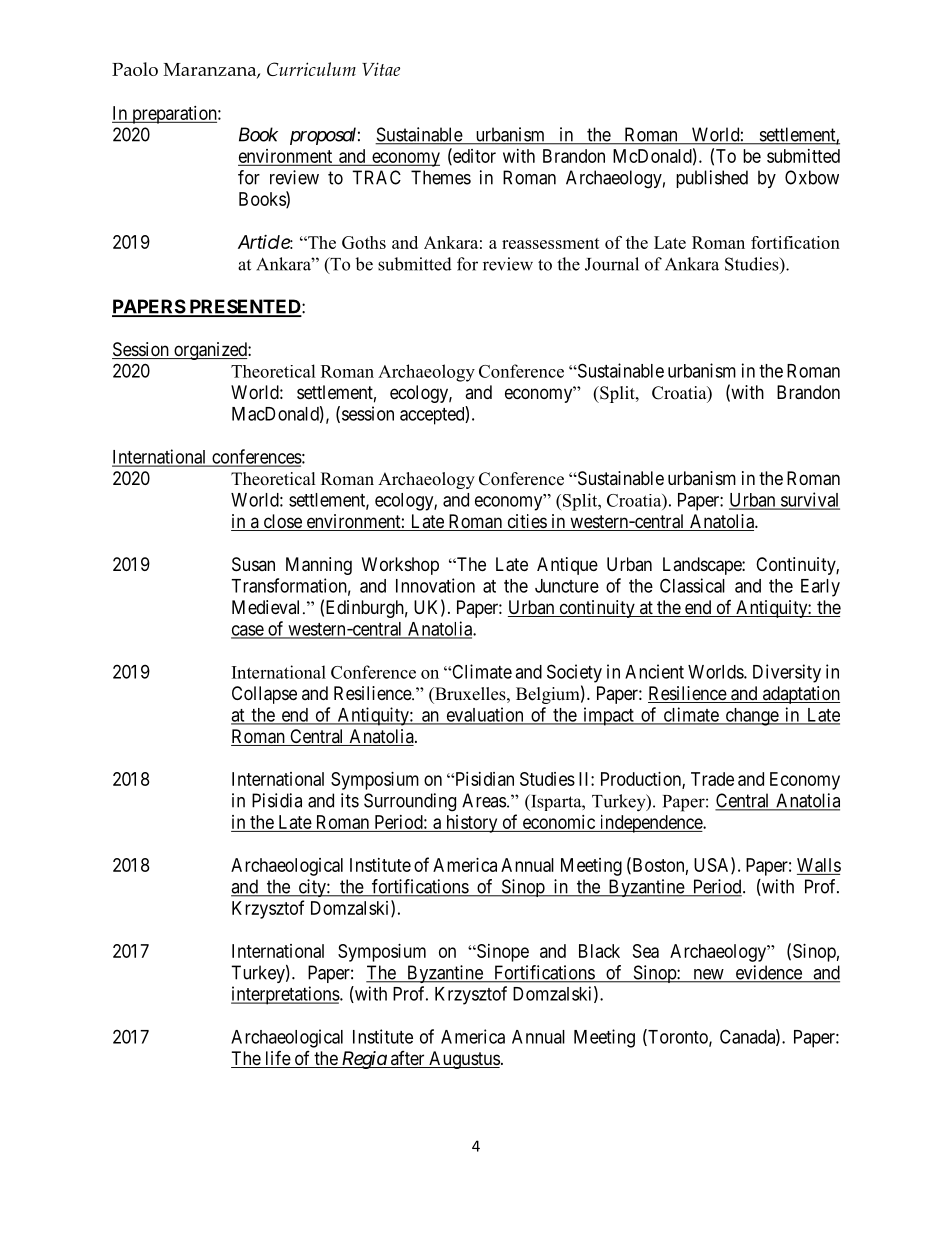 This image has width=952, height=1233. What do you see at coordinates (135, 69) in the image?
I see `Paolo` at bounding box center [135, 69].
